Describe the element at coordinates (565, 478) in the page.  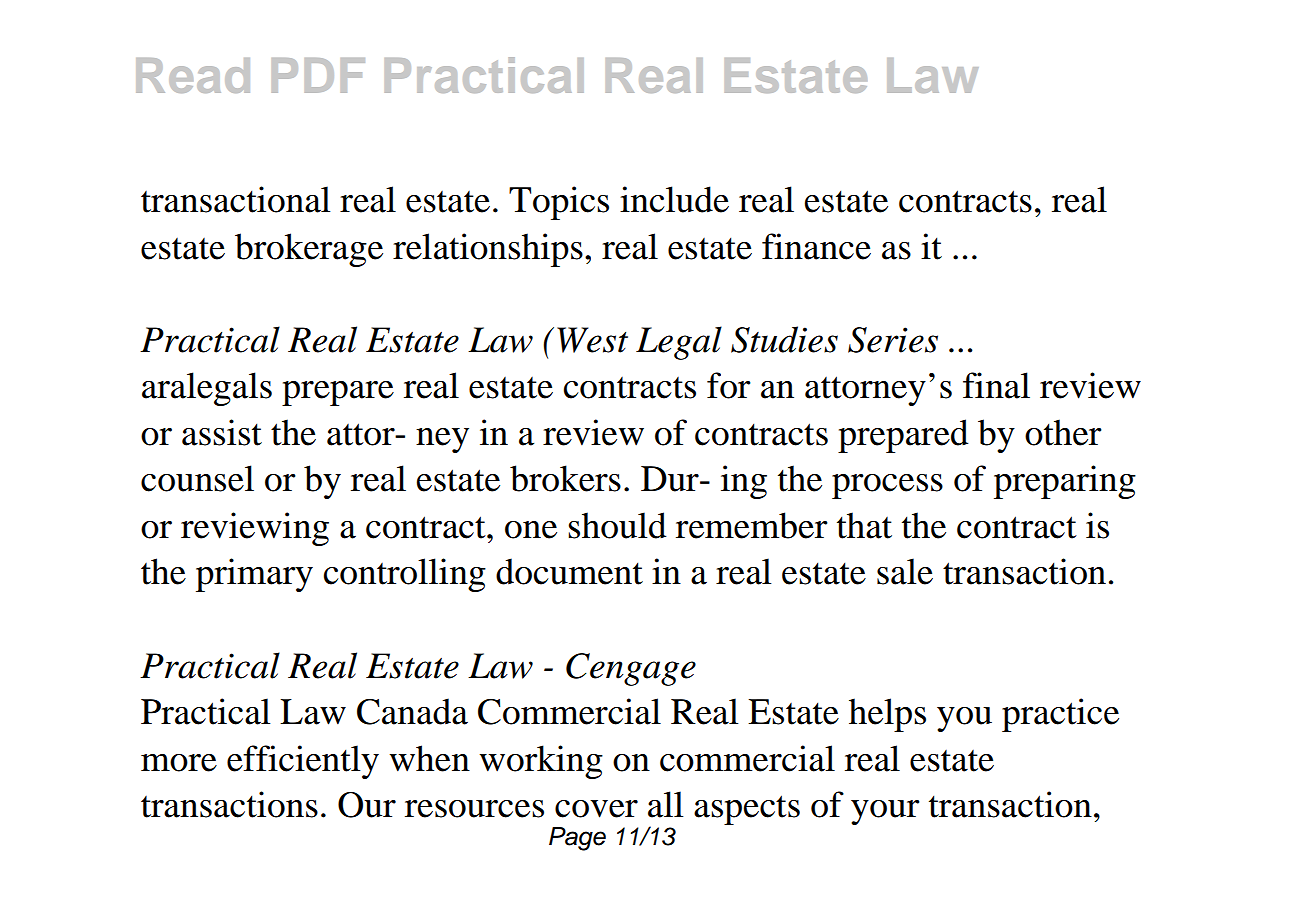
I see `brokers` at that location.
